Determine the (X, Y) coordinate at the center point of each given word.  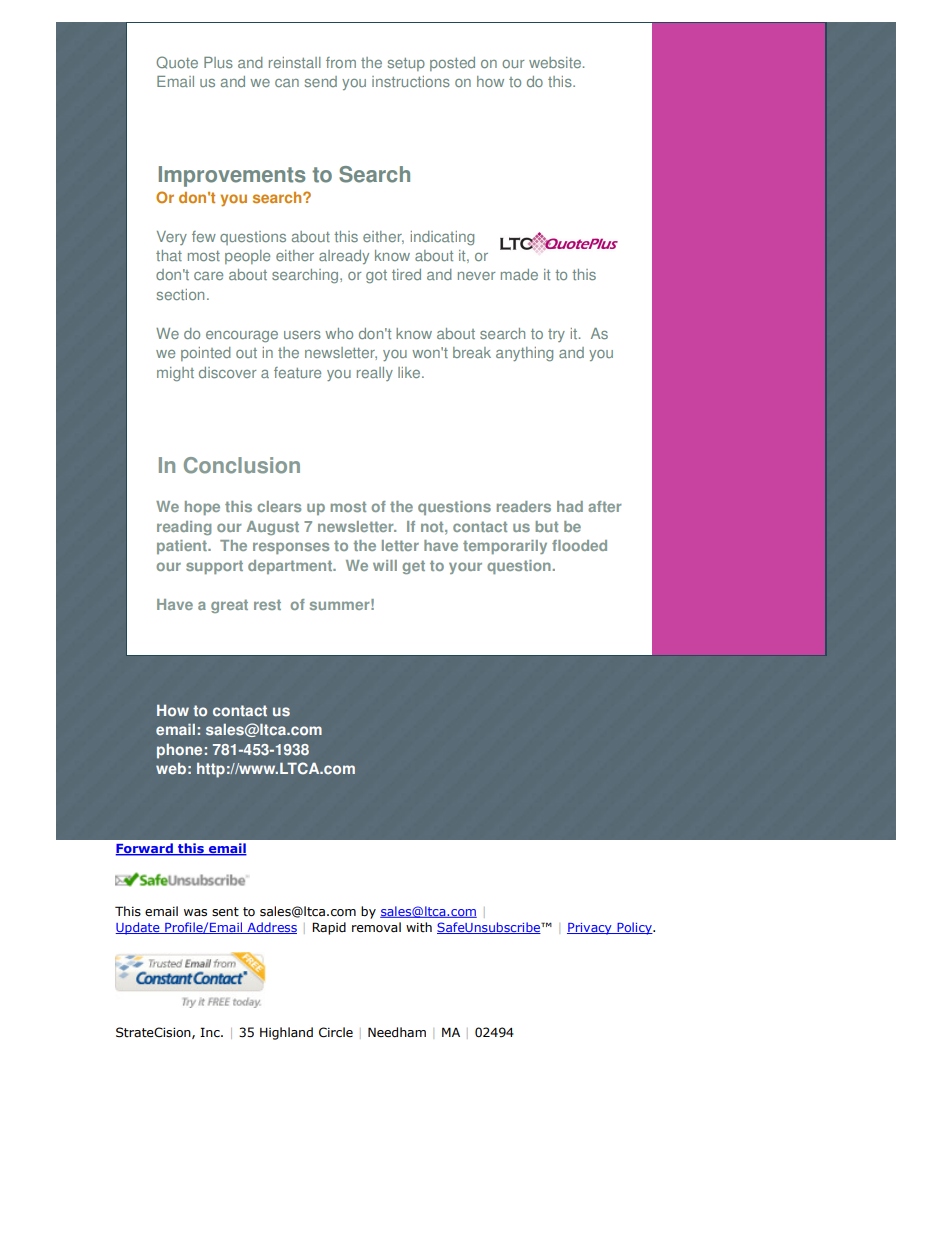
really (375, 374)
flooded (579, 545)
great (229, 606)
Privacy (590, 929)
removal (376, 927)
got (376, 276)
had (570, 506)
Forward (145, 849)
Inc (211, 1032)
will (385, 565)
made (519, 274)
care (208, 276)
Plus (218, 62)
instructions (411, 81)
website (555, 62)
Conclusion (242, 465)
